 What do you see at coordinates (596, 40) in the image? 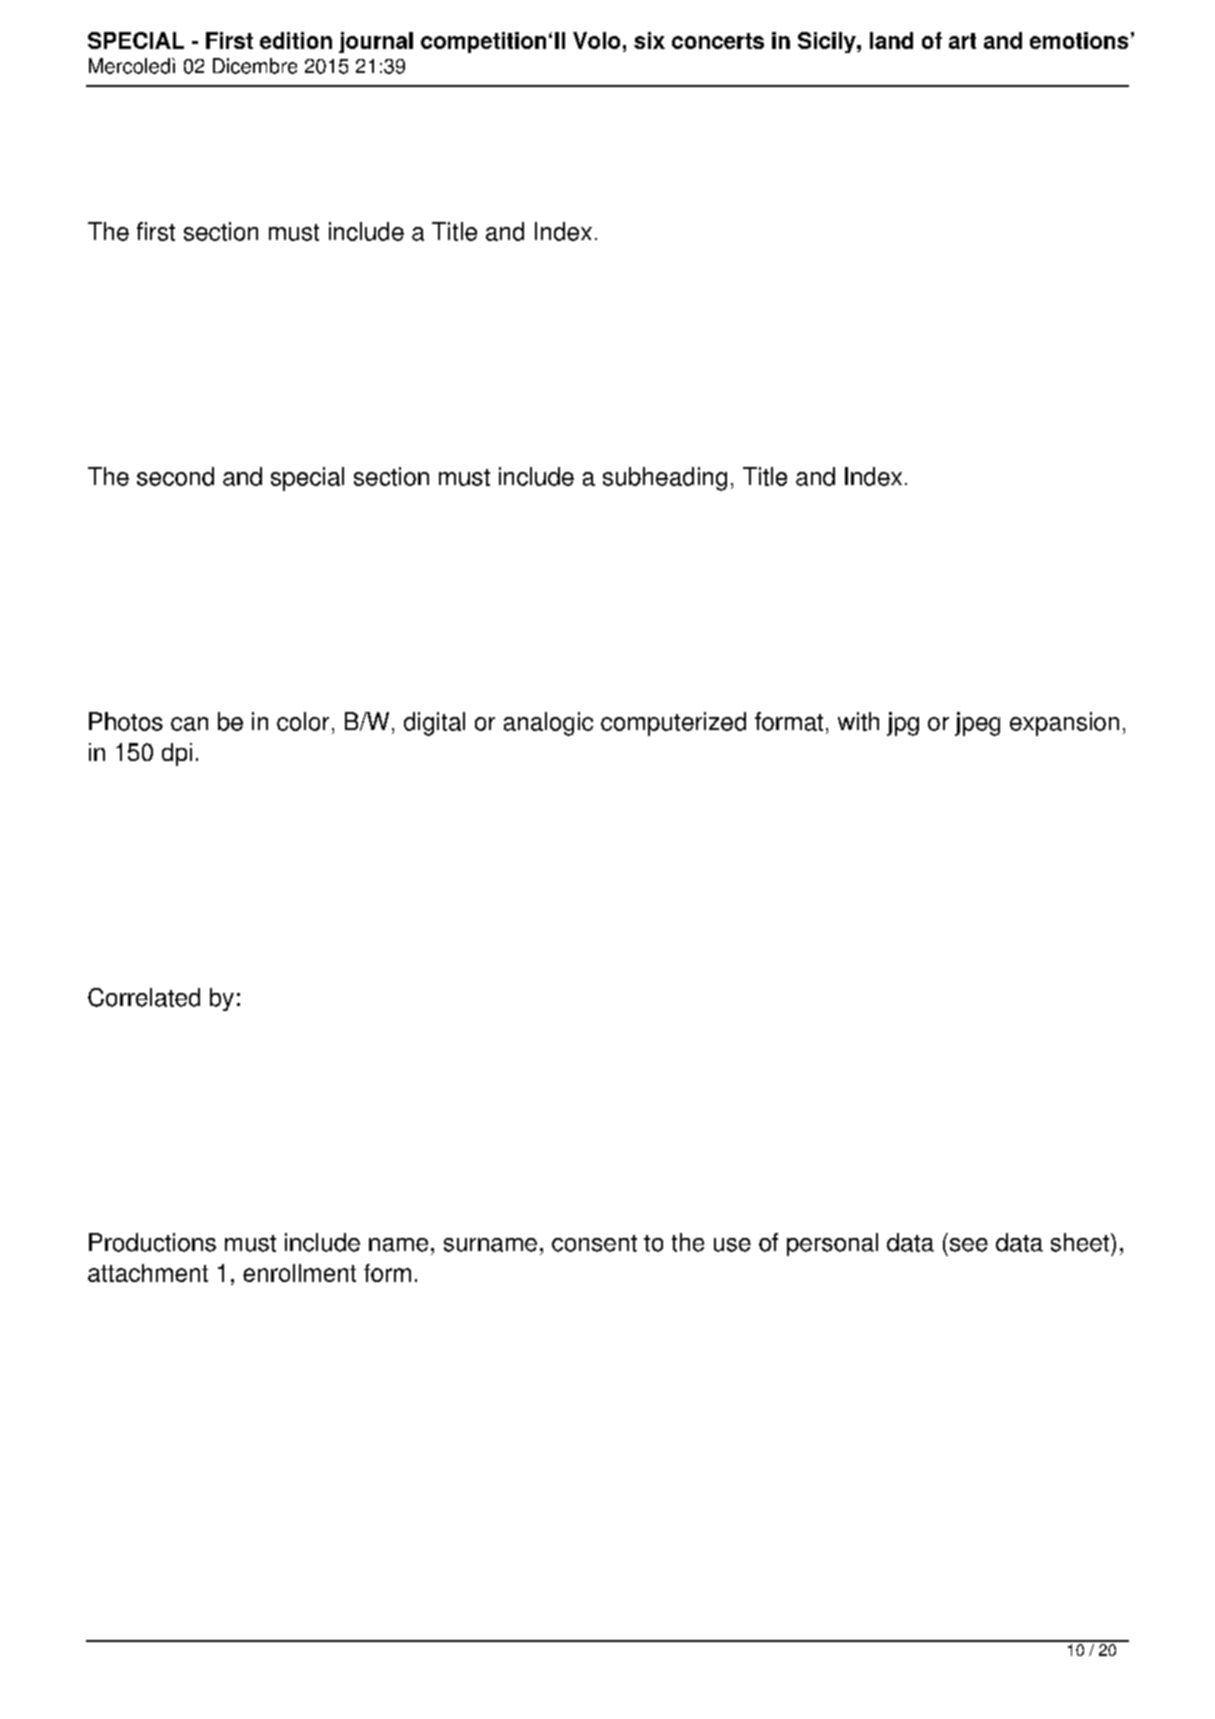
I see `Volo` at bounding box center [596, 40].
